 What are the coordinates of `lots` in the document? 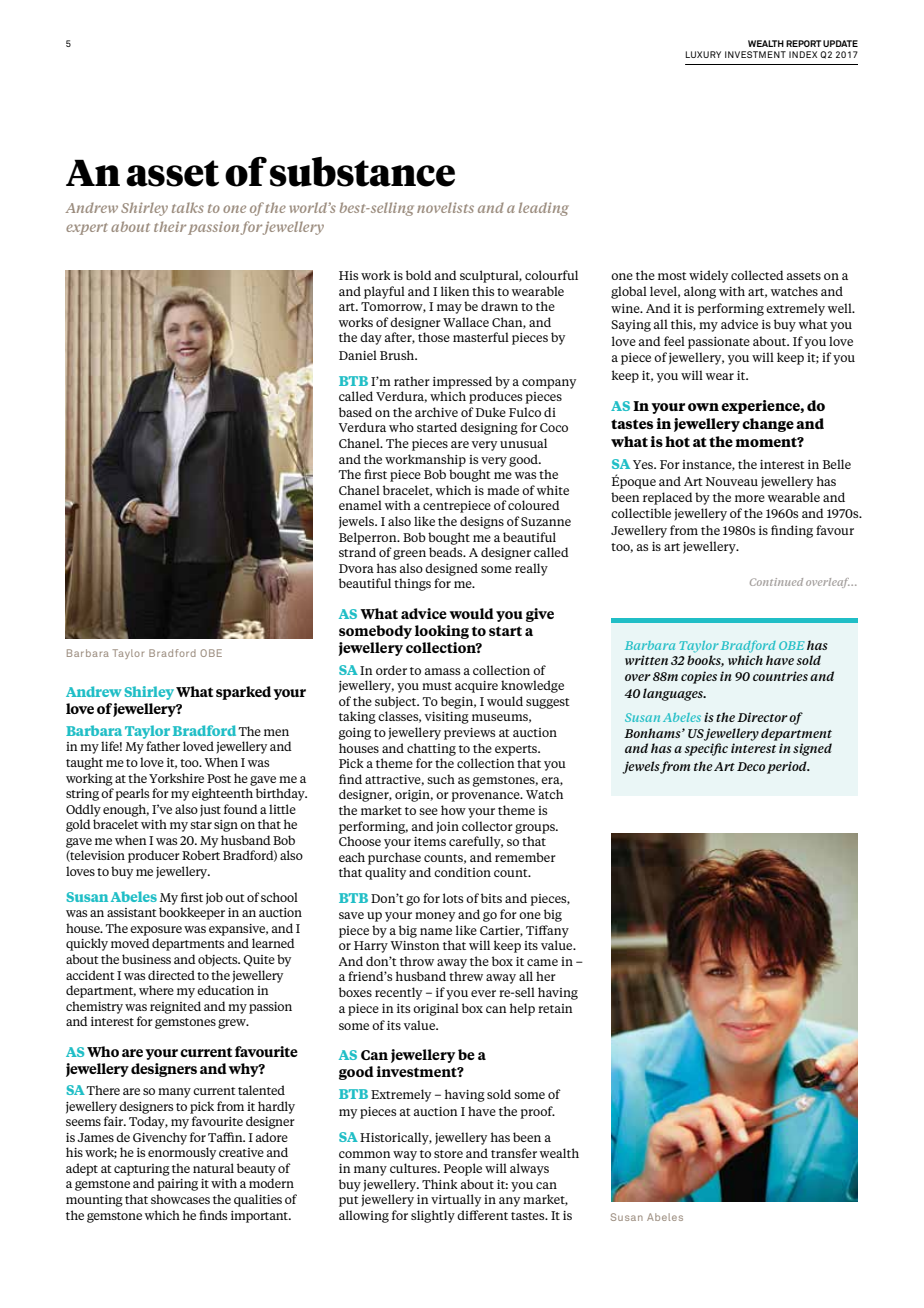 It's located at (453, 898).
